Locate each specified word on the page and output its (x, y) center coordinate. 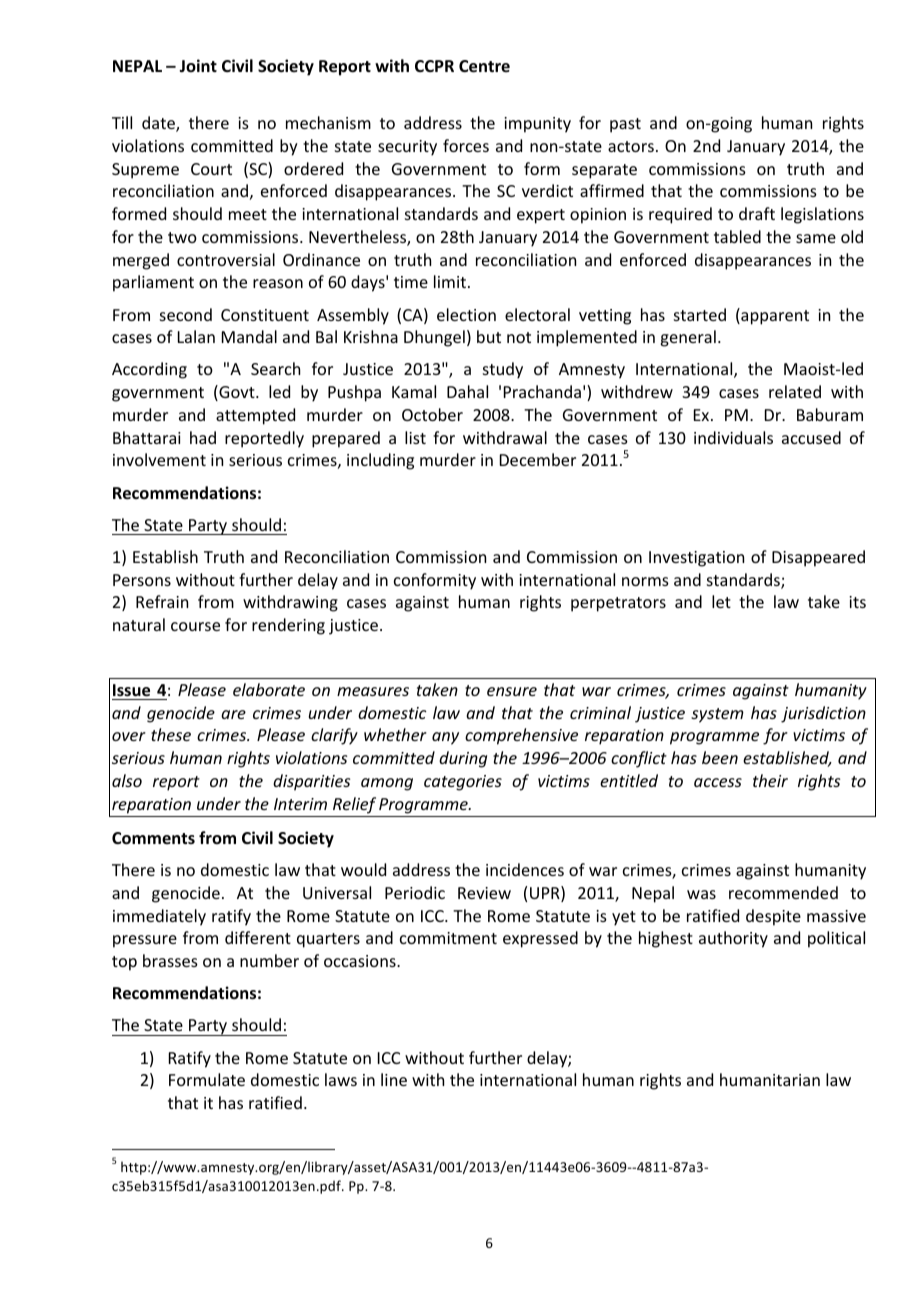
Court (211, 169)
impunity (537, 125)
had (203, 437)
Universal (337, 892)
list (415, 437)
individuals (733, 437)
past (625, 125)
